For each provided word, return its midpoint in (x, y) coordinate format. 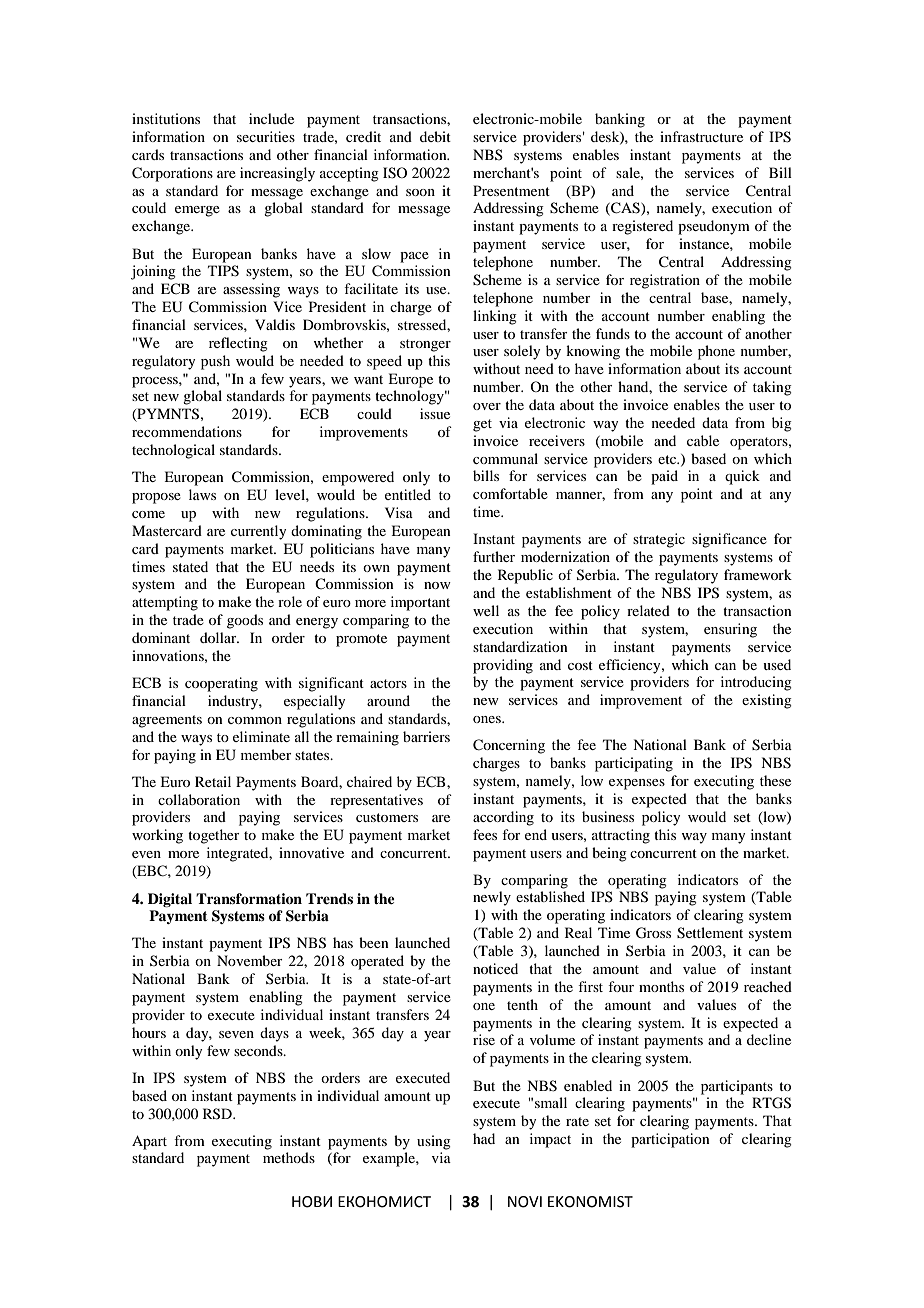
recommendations (187, 431)
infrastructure (701, 136)
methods (289, 1157)
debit (435, 136)
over (487, 406)
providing (503, 666)
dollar (219, 637)
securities (266, 136)
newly (492, 898)
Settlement (710, 933)
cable (703, 440)
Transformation (249, 898)
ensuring (730, 630)
